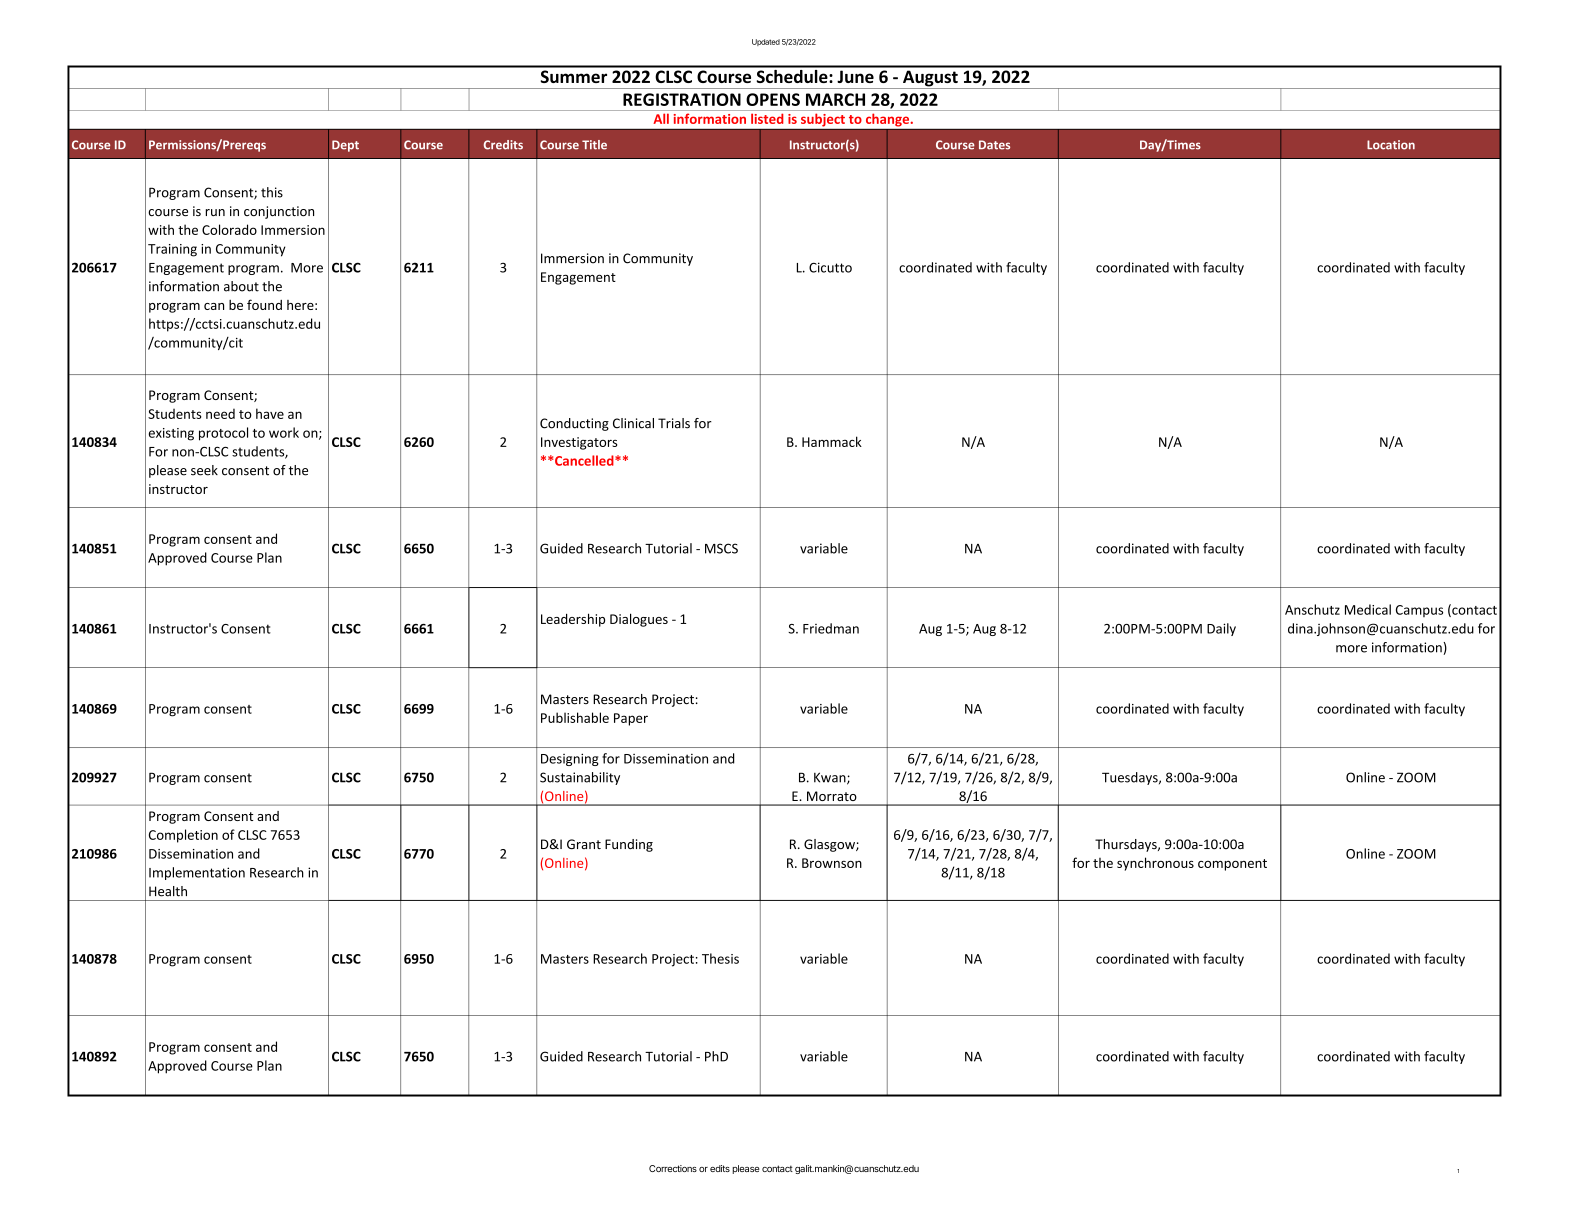 The image size is (1569, 1212). What do you see at coordinates (345, 146) in the page?
I see `Dept` at bounding box center [345, 146].
